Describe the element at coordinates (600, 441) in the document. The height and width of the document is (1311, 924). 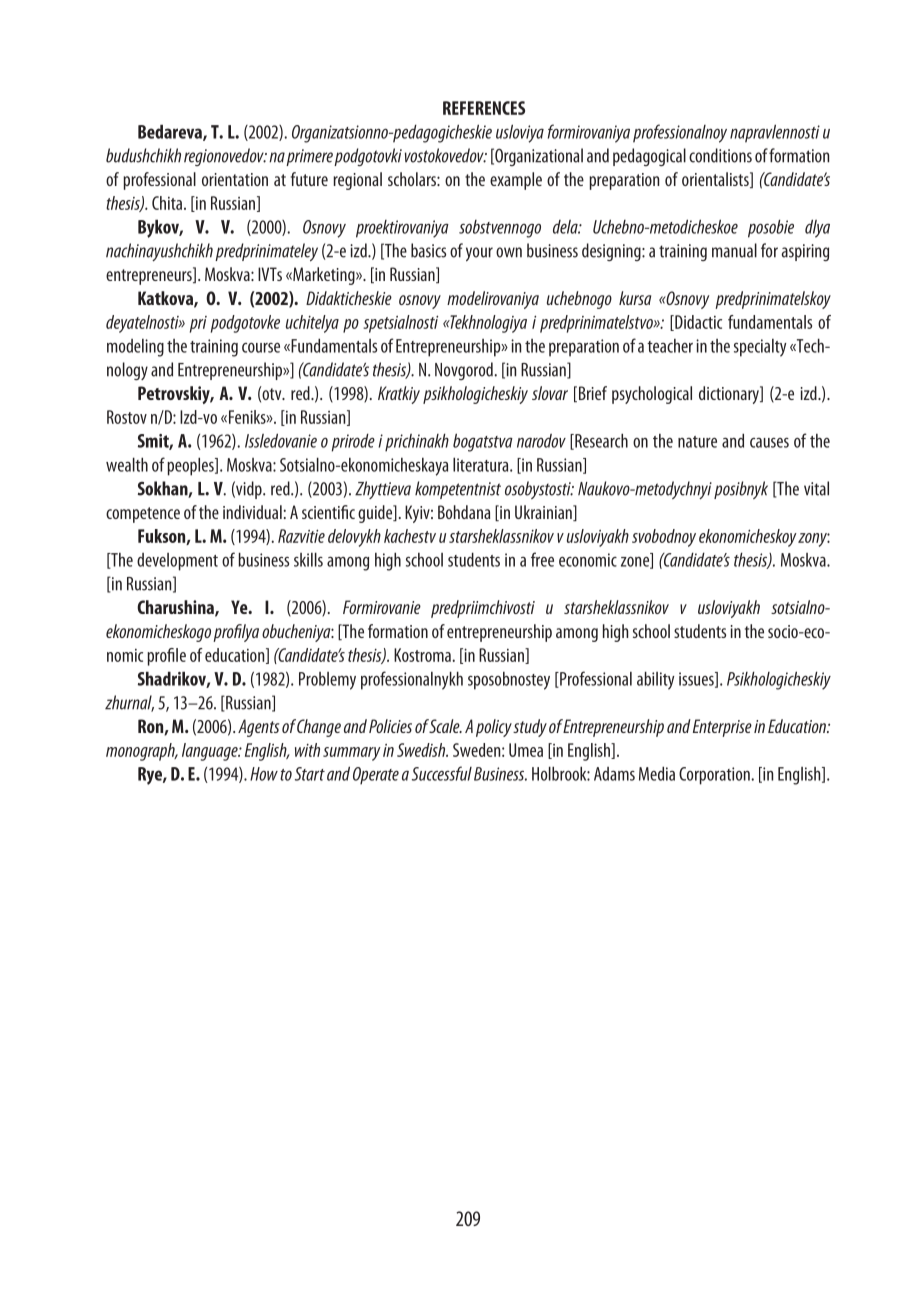
I see `Research` at that location.
